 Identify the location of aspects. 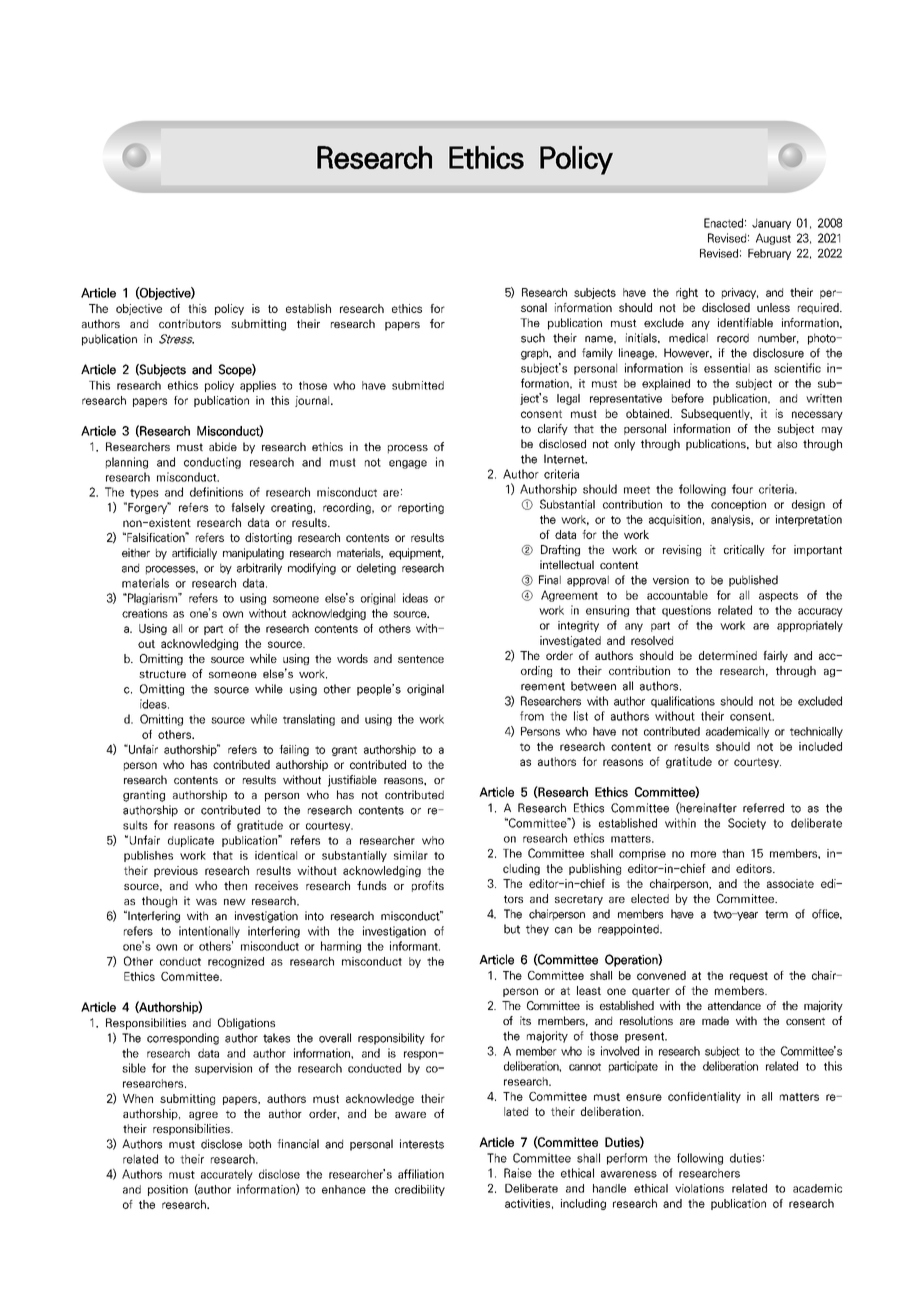
(778, 597).
